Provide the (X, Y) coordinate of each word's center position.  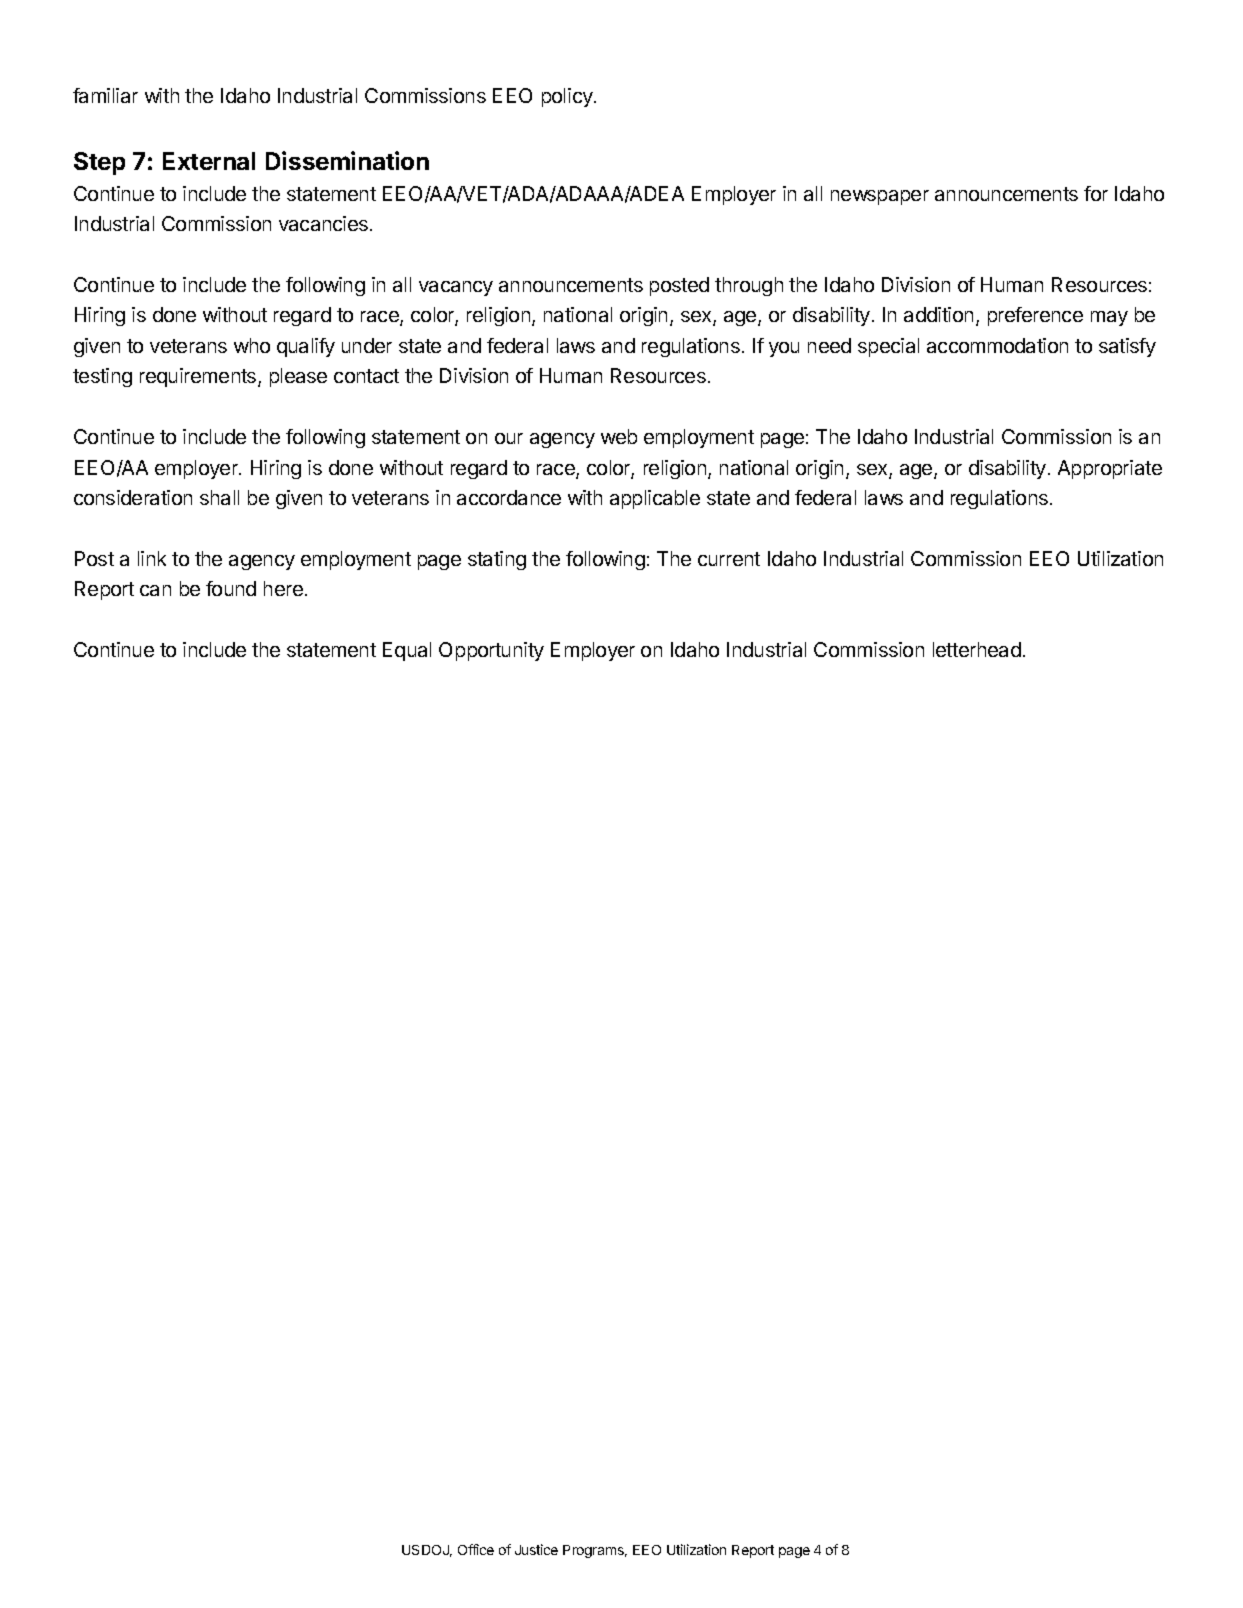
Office (476, 1549)
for (1096, 193)
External (209, 161)
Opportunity (491, 651)
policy (568, 97)
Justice (536, 1549)
